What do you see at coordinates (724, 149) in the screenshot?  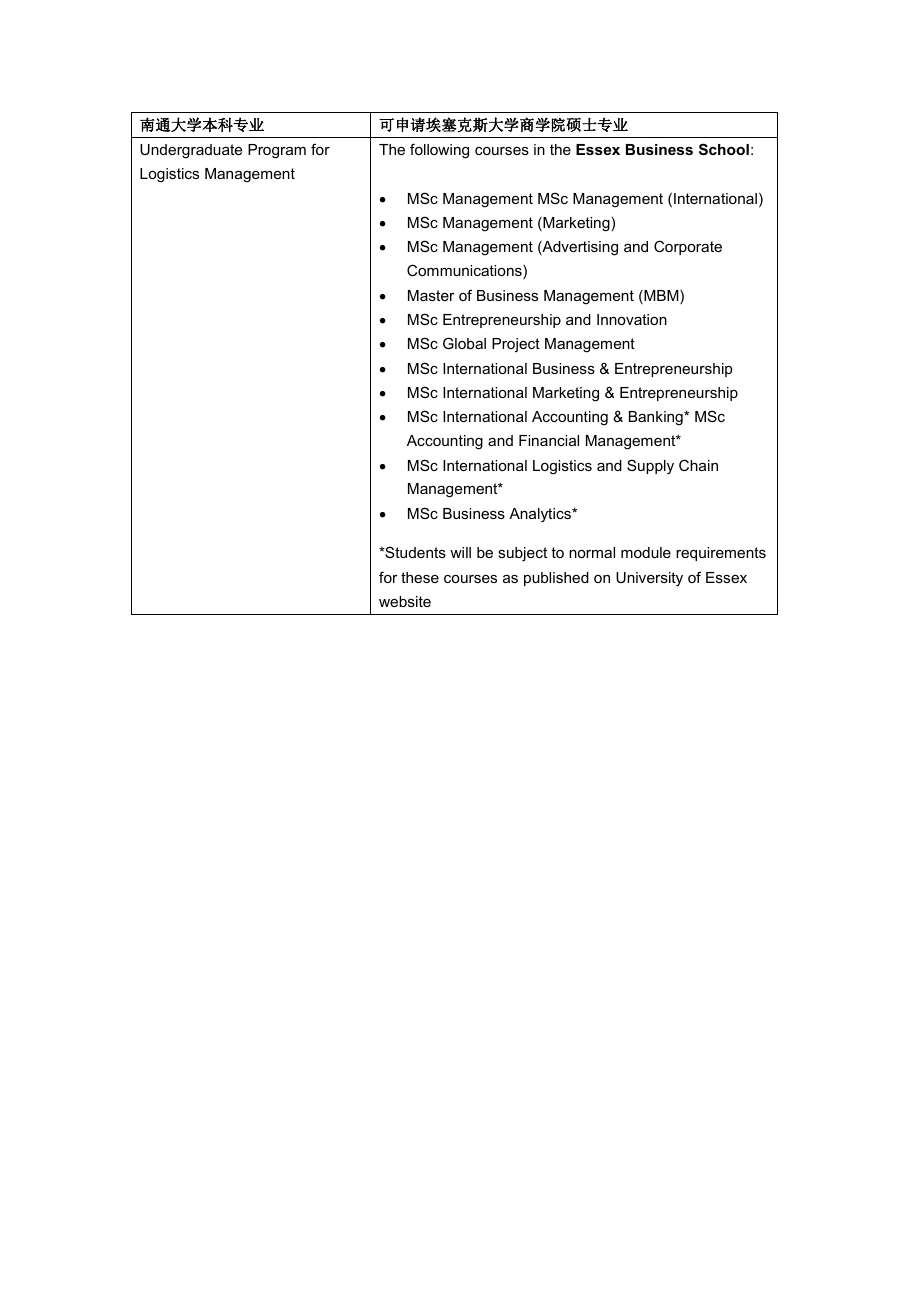 I see `School` at bounding box center [724, 149].
